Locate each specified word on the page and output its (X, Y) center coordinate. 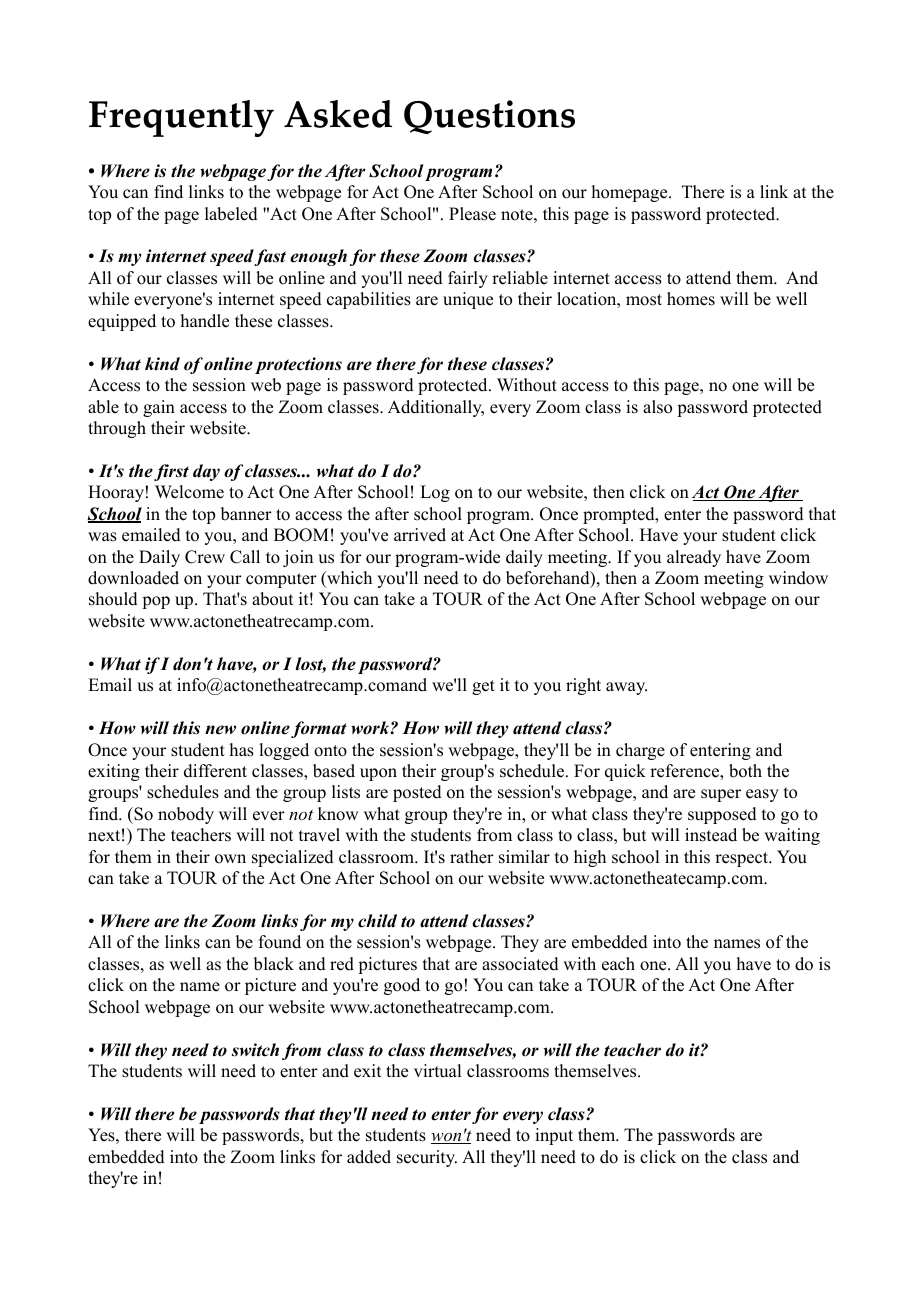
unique (468, 300)
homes (691, 299)
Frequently (181, 118)
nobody (186, 815)
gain (159, 408)
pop (156, 602)
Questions (489, 117)
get (483, 687)
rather (472, 857)
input (554, 1136)
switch (255, 1050)
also (657, 407)
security (427, 1158)
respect (743, 859)
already (694, 558)
